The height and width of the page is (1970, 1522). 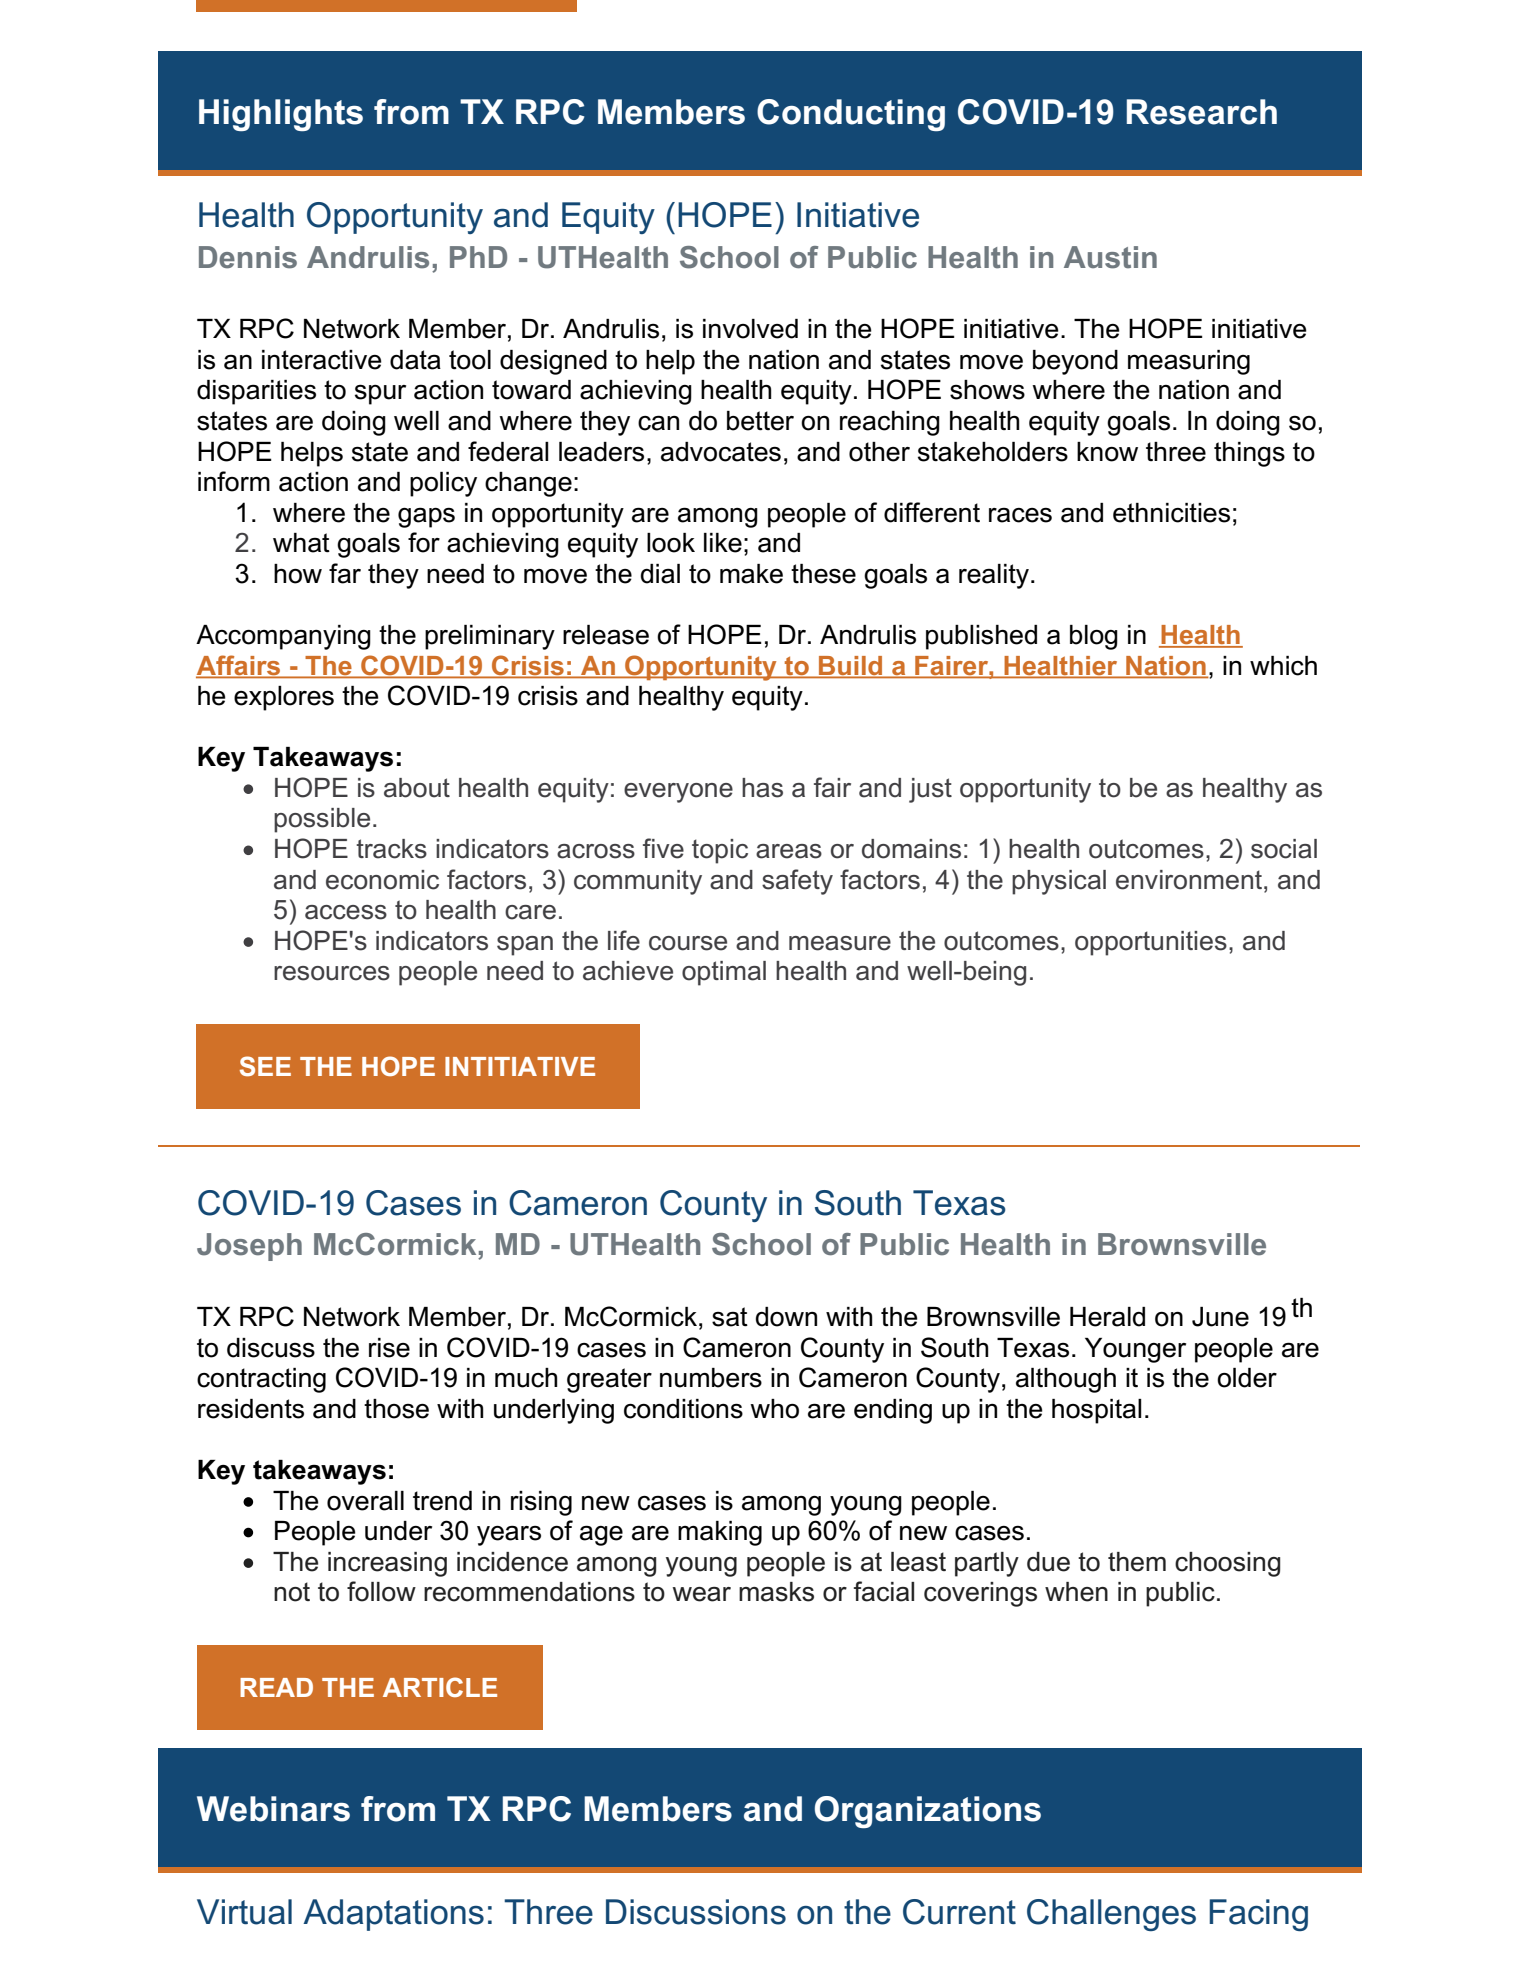 I want to click on Research, so click(x=1202, y=112).
